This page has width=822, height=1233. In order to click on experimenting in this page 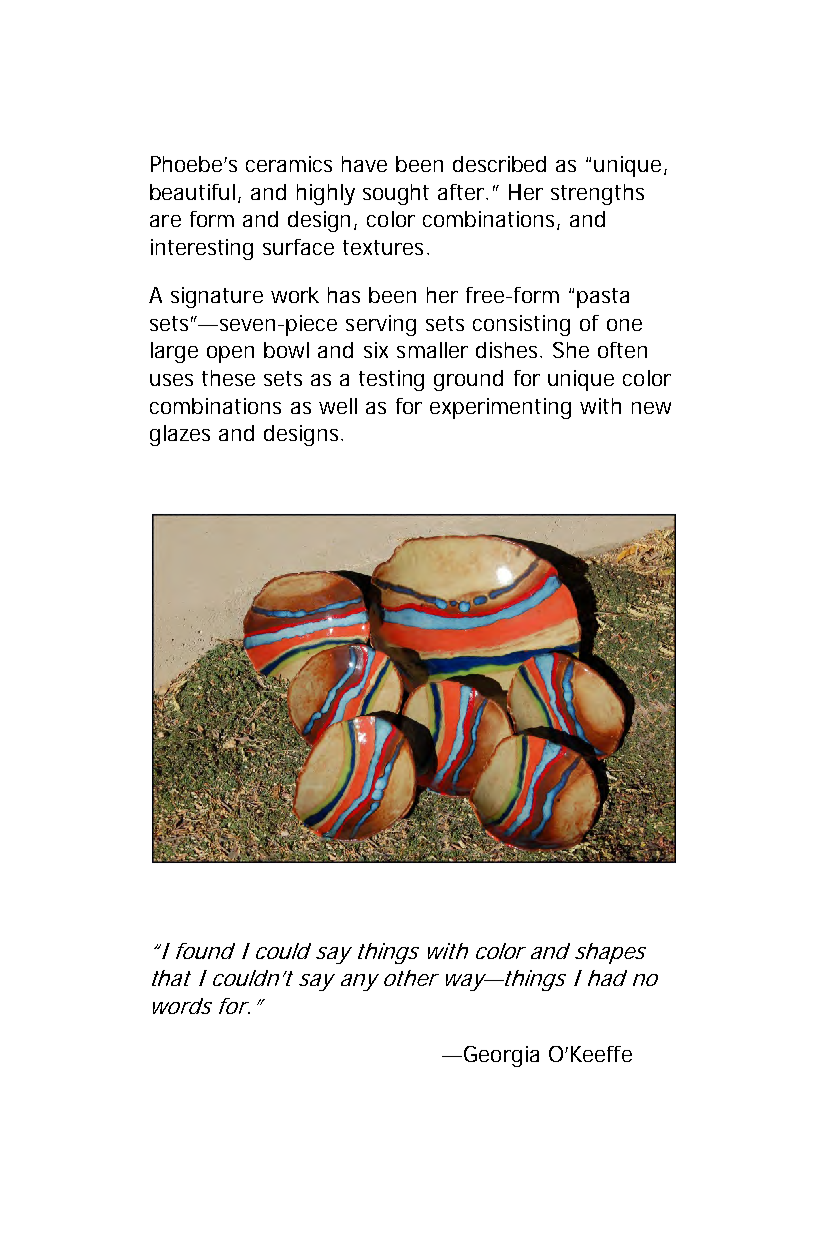, I will do `click(500, 408)`.
